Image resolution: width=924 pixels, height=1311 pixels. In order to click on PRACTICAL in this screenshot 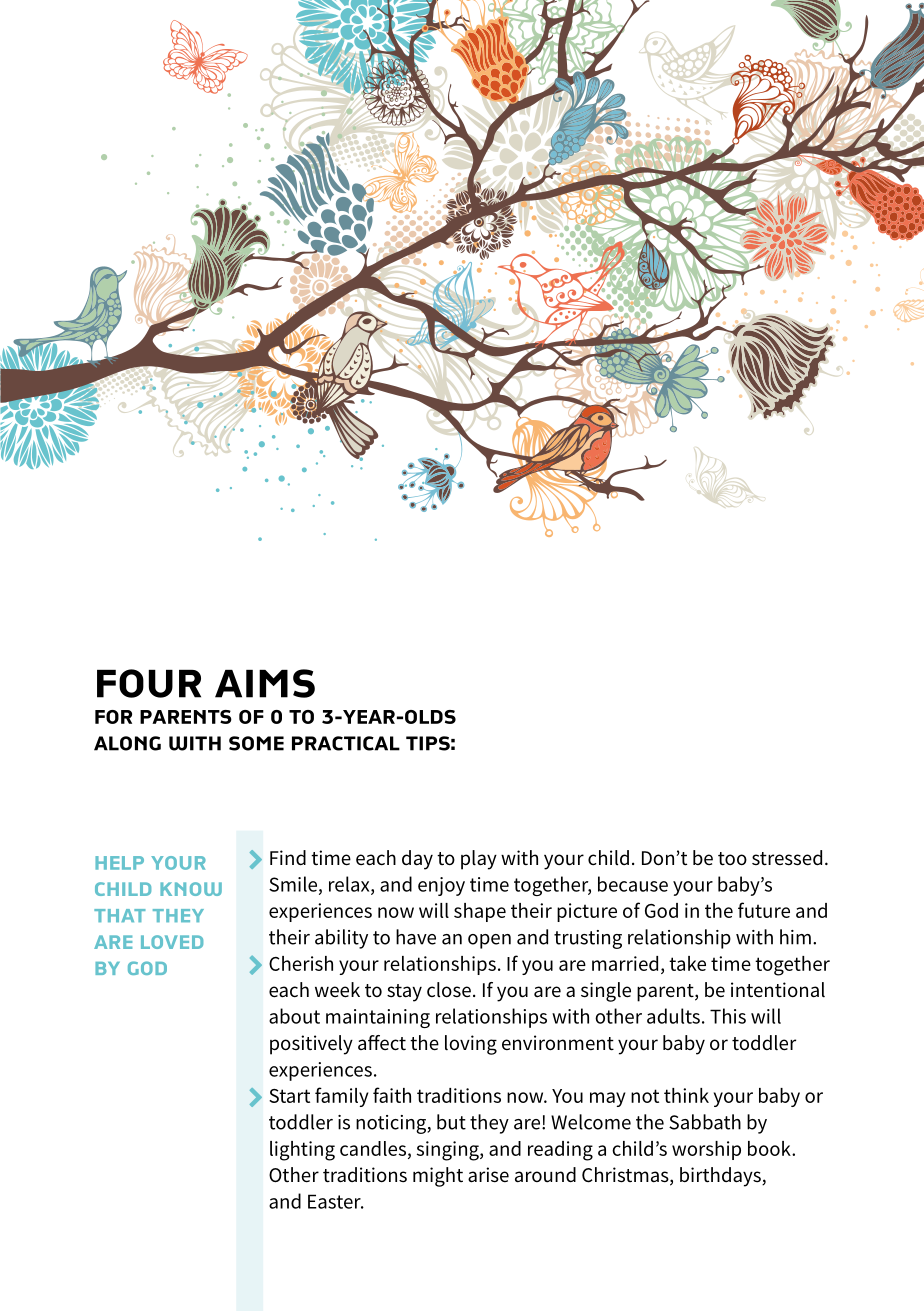, I will do `click(346, 743)`.
